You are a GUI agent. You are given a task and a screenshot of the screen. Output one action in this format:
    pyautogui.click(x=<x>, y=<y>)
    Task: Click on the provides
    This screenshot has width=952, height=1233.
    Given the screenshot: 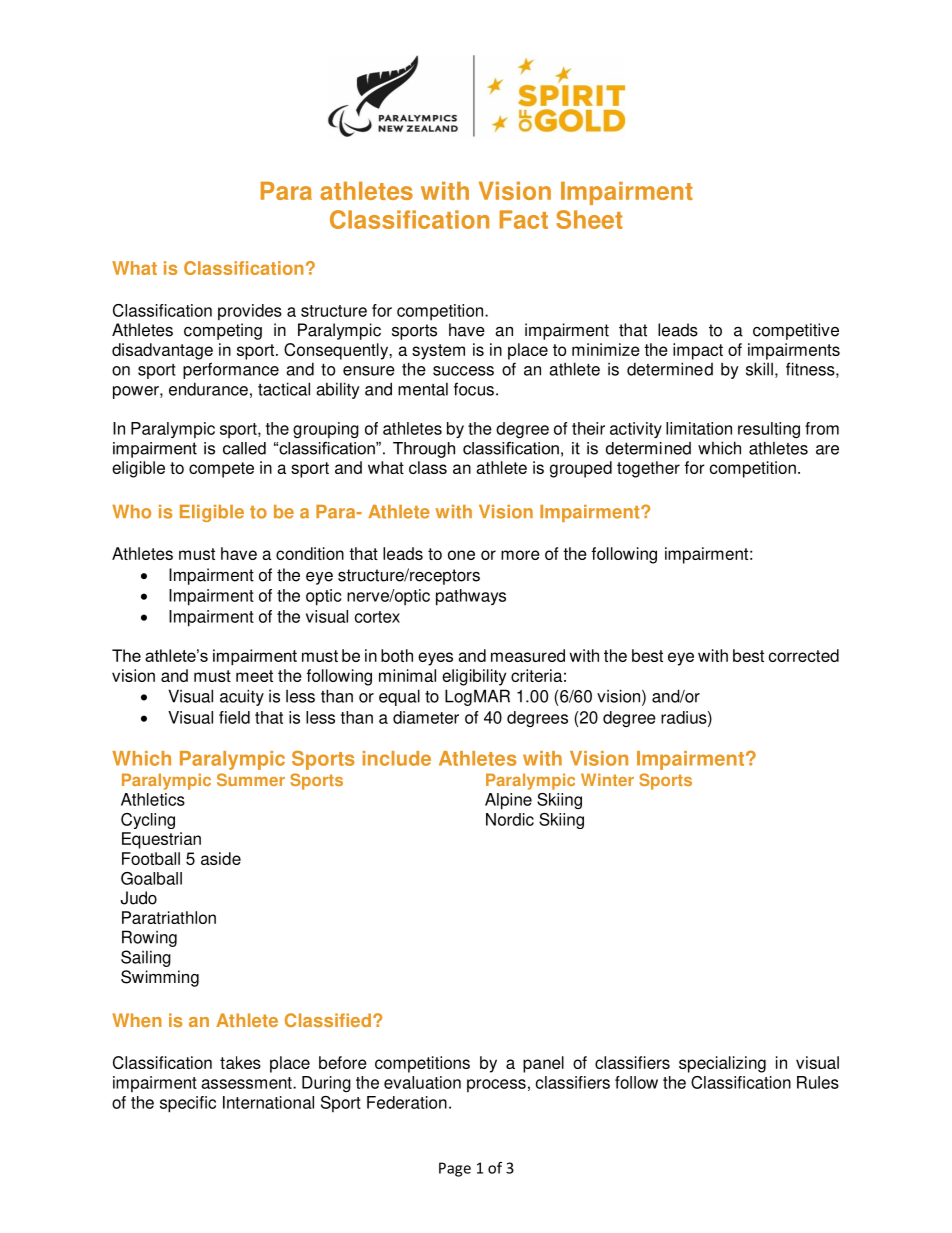 What is the action you would take?
    pyautogui.click(x=250, y=312)
